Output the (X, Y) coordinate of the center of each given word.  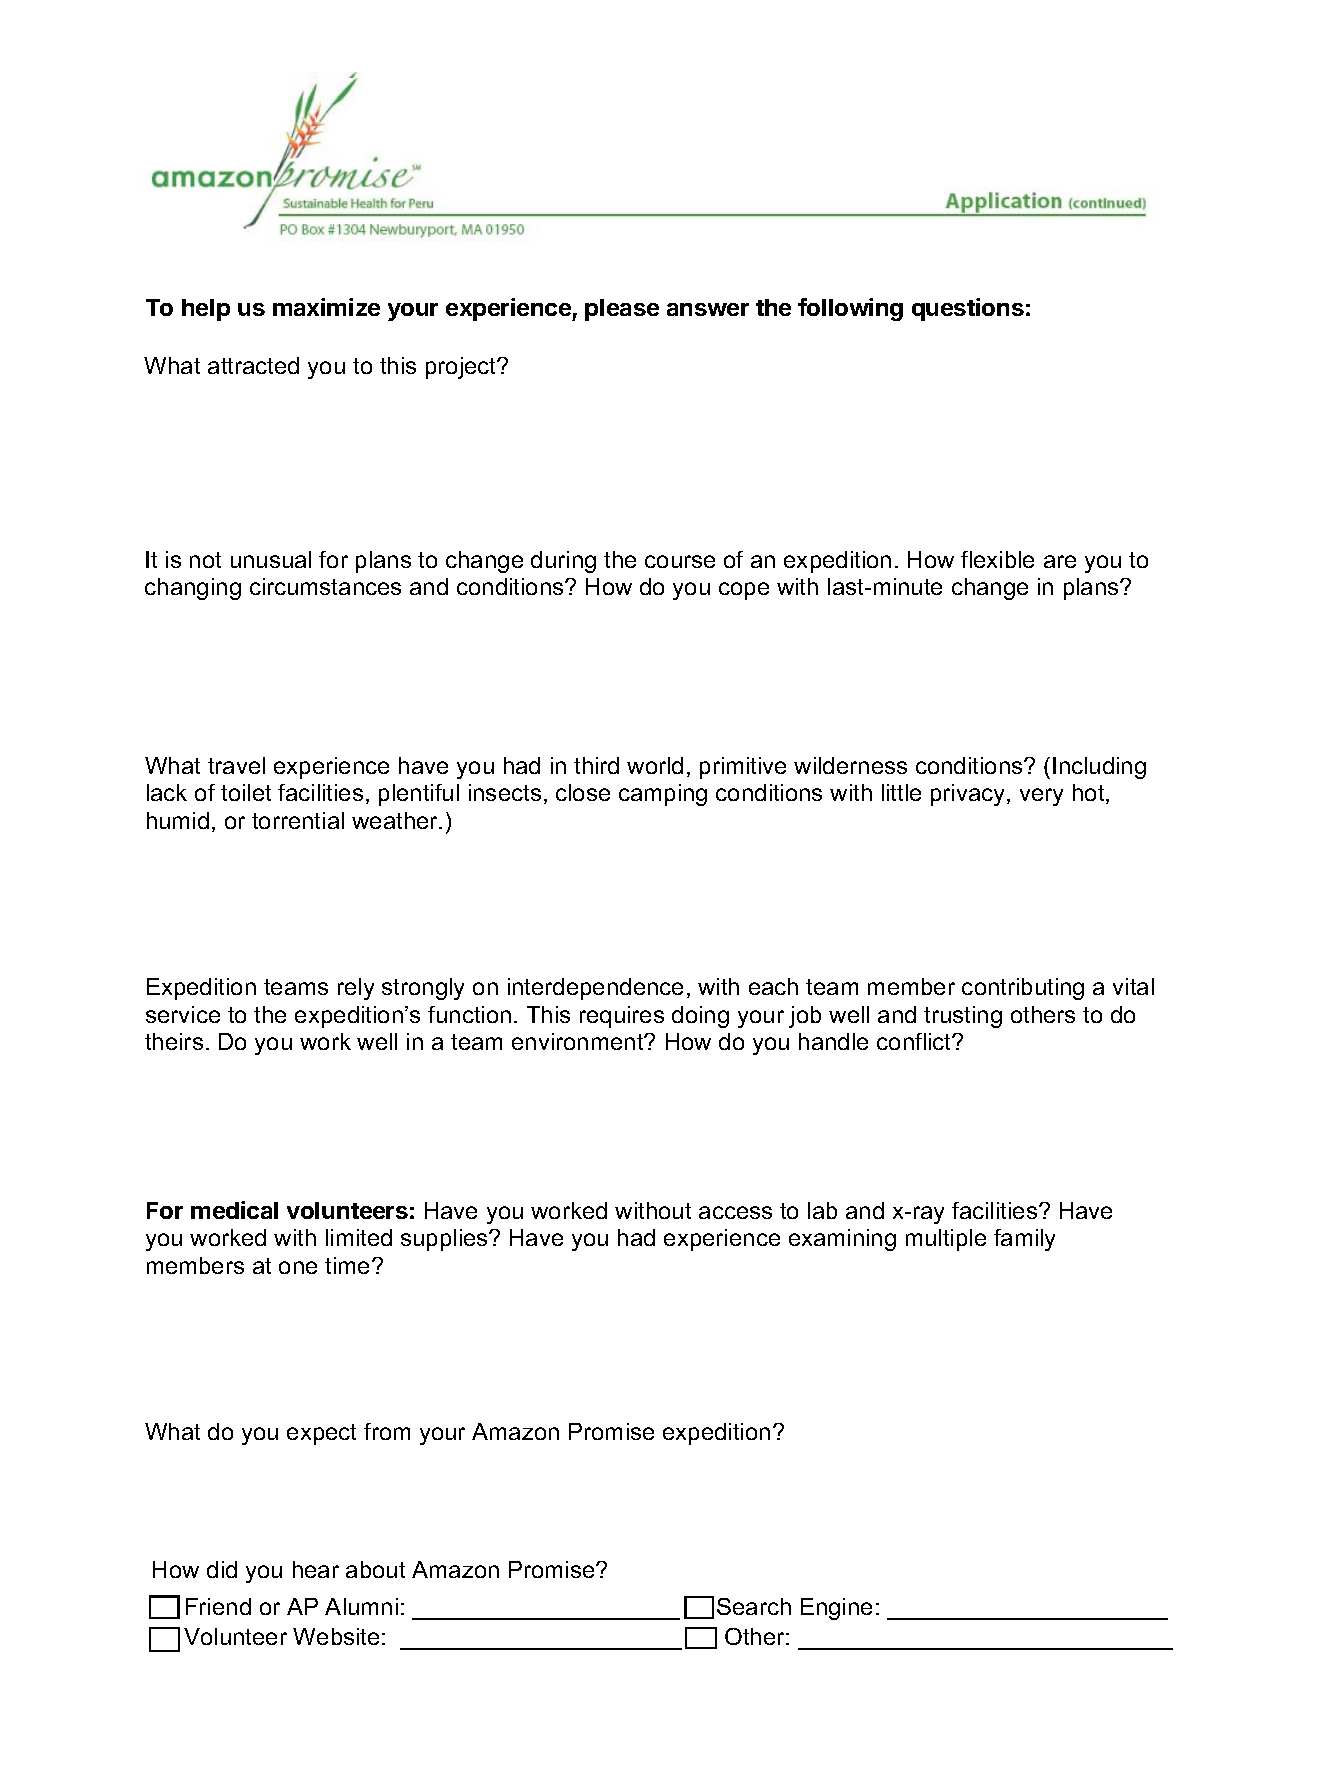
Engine (836, 1609)
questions (968, 309)
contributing (1023, 989)
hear (316, 1569)
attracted (253, 365)
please (622, 310)
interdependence (595, 989)
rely (356, 989)
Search (754, 1606)
